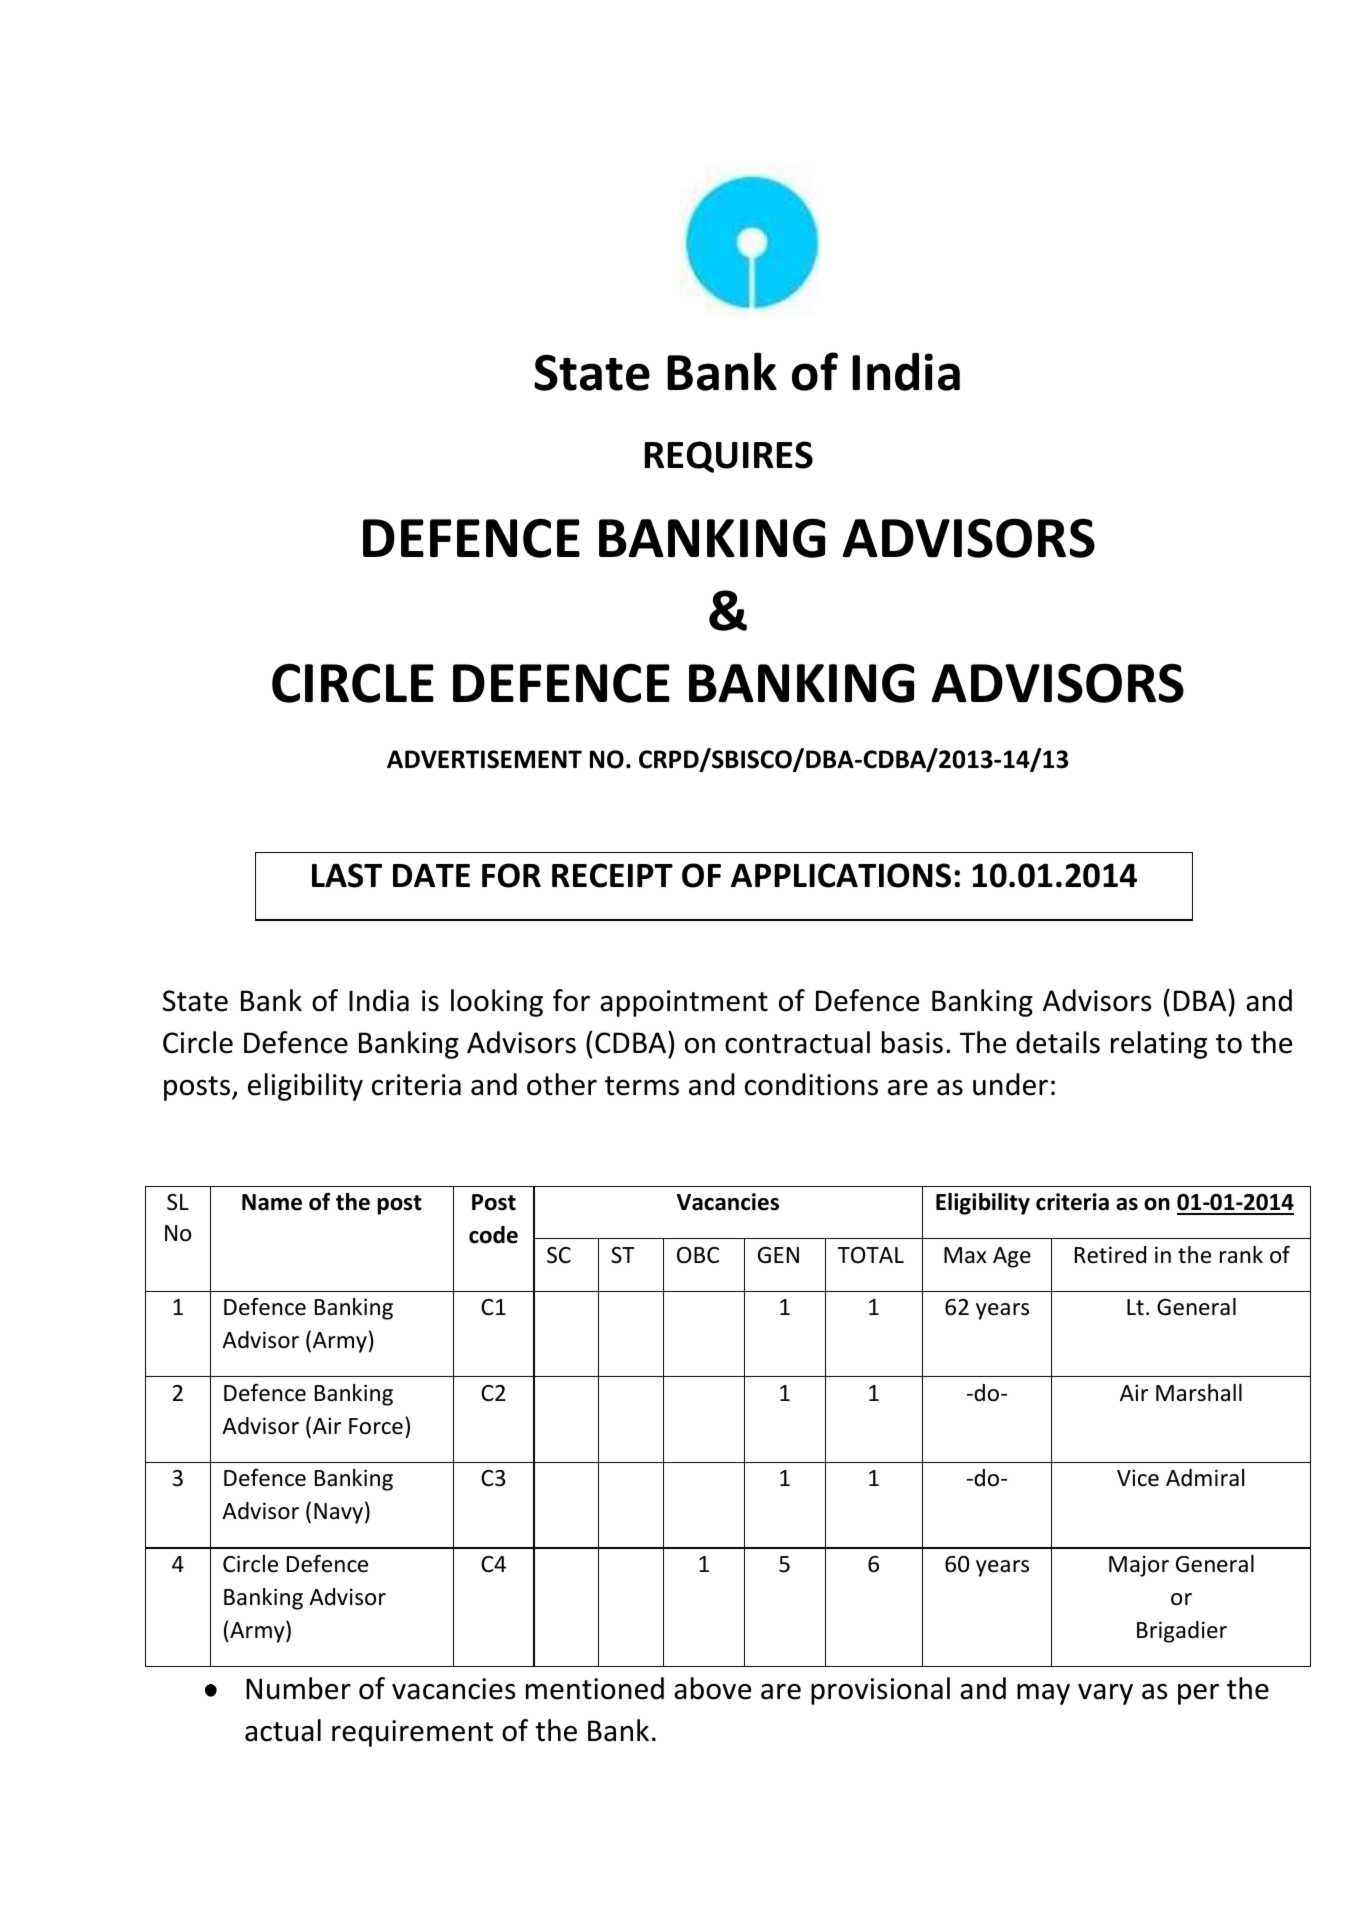 The height and width of the page is (1922, 1359). I want to click on REQUIRES, so click(729, 457).
